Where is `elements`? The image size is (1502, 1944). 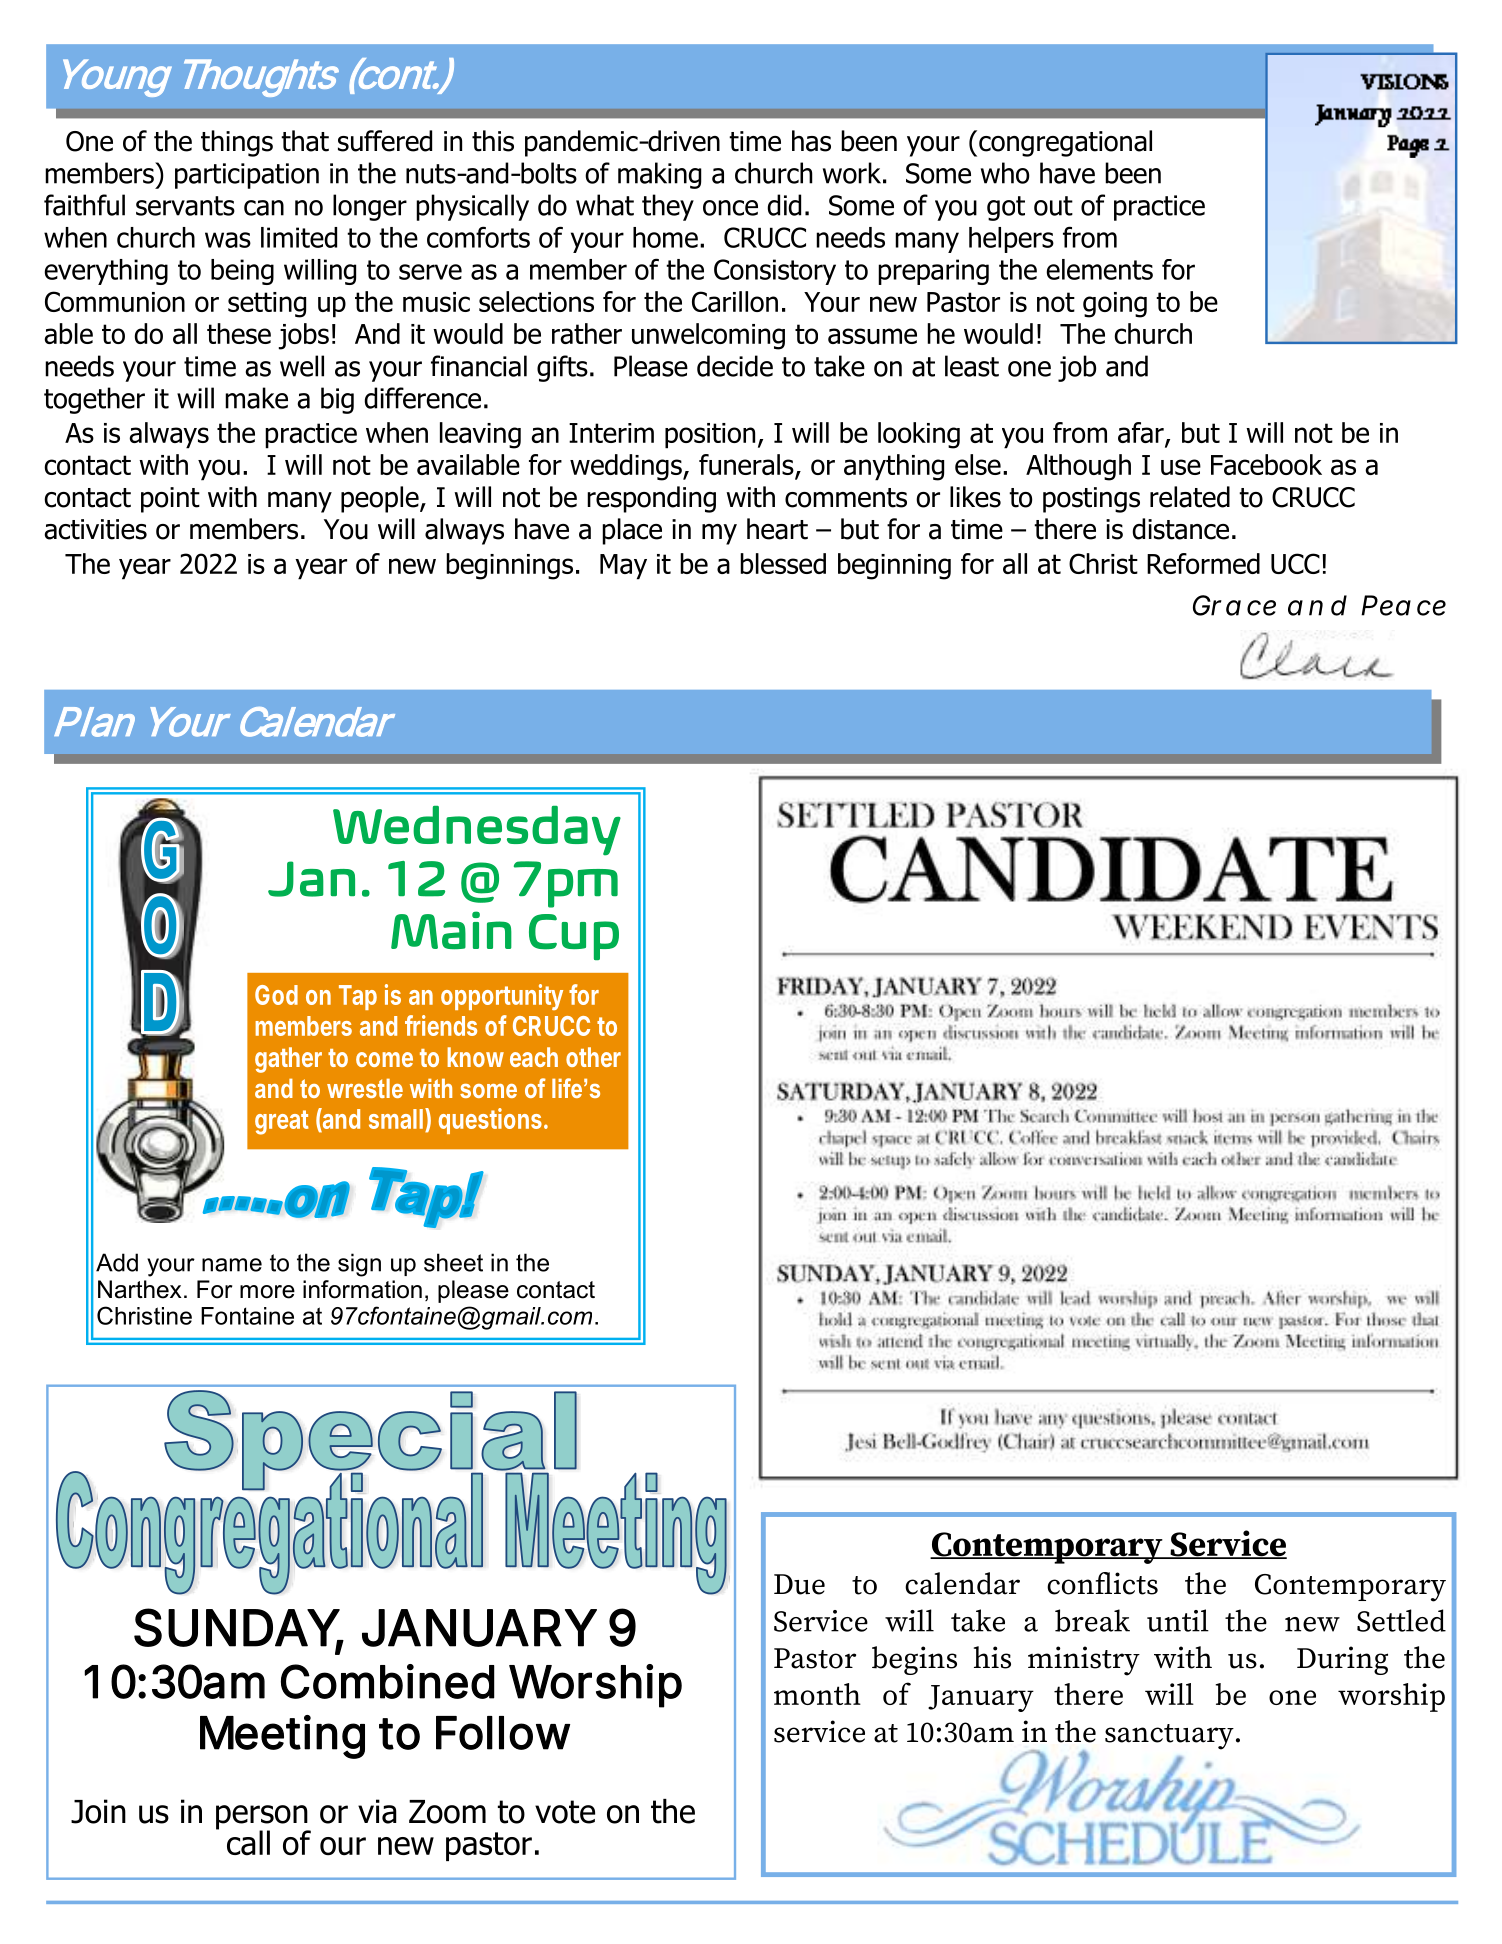
elements is located at coordinates (1099, 269).
